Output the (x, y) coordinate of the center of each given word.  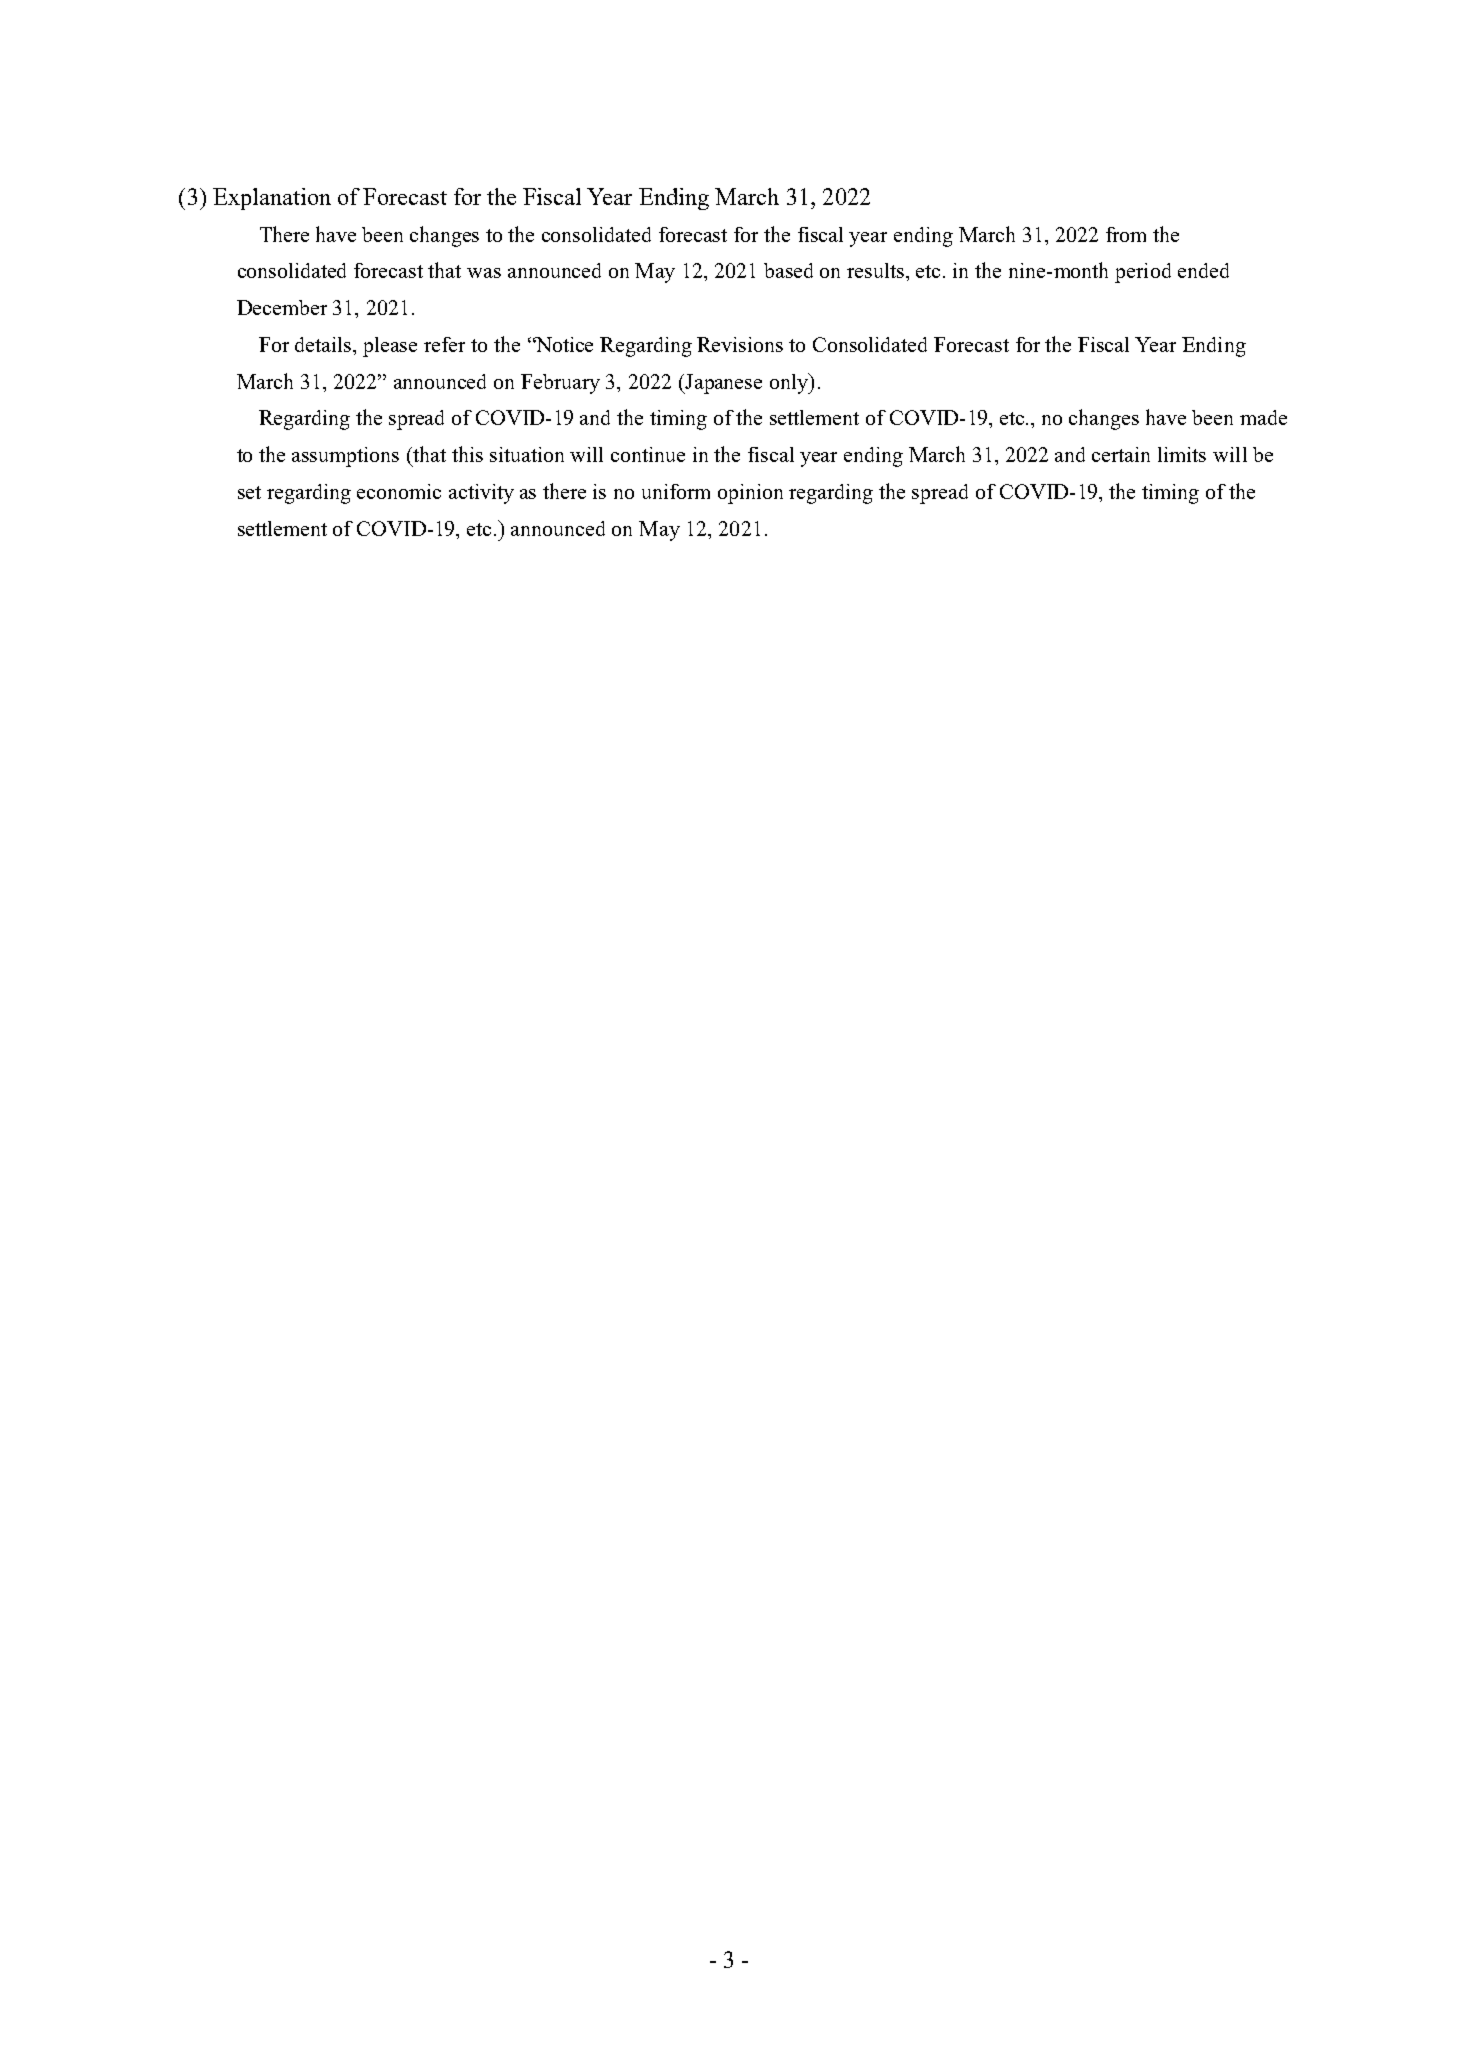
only (790, 383)
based (788, 270)
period (1143, 273)
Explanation (272, 199)
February (560, 384)
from (1126, 234)
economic (399, 491)
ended (1203, 270)
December (282, 307)
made (1263, 417)
